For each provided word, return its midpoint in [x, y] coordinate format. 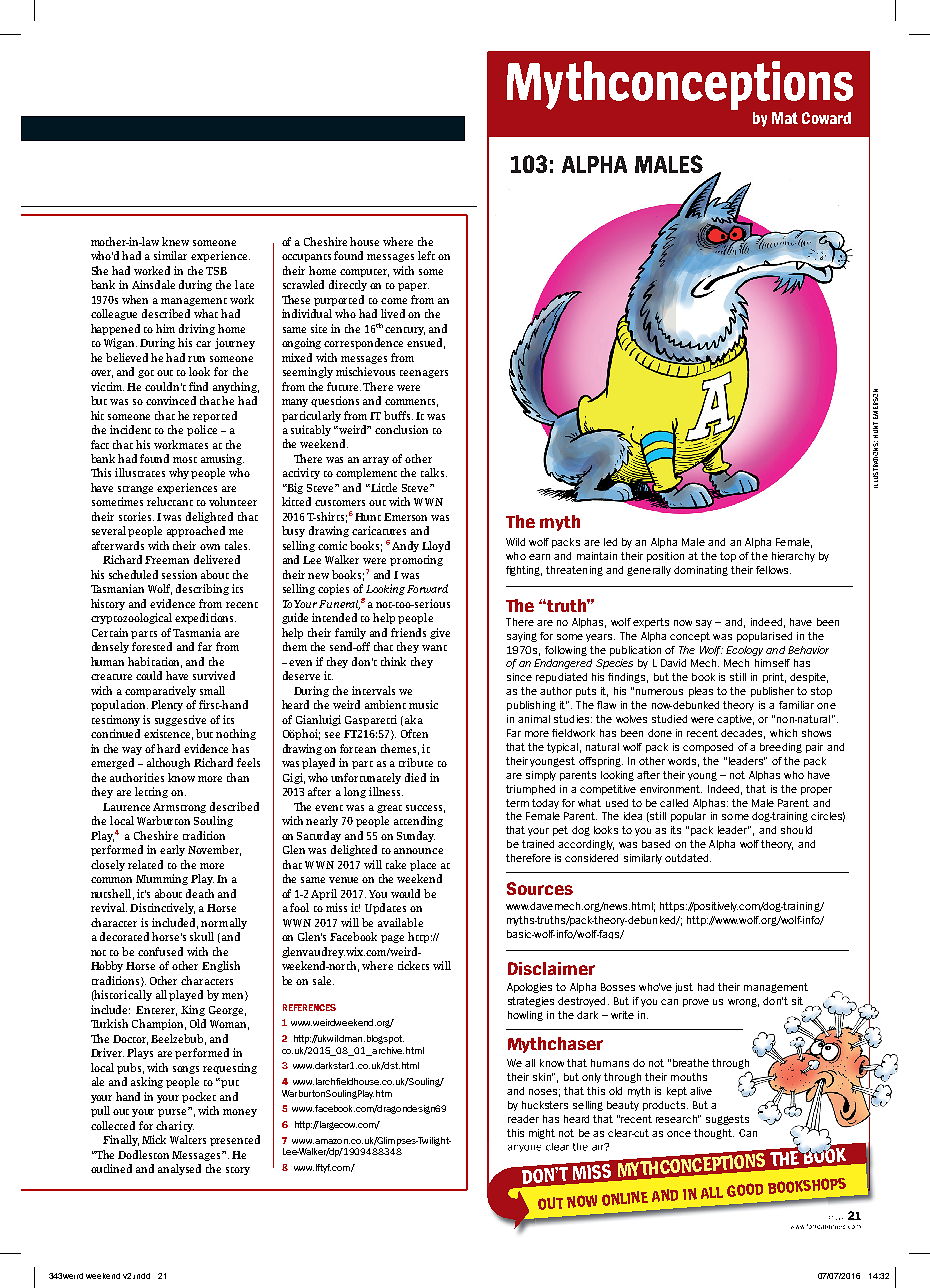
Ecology [744, 651]
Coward [826, 118]
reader [523, 1119]
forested [152, 646]
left [426, 255]
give [440, 633]
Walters [188, 1139]
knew [175, 241]
